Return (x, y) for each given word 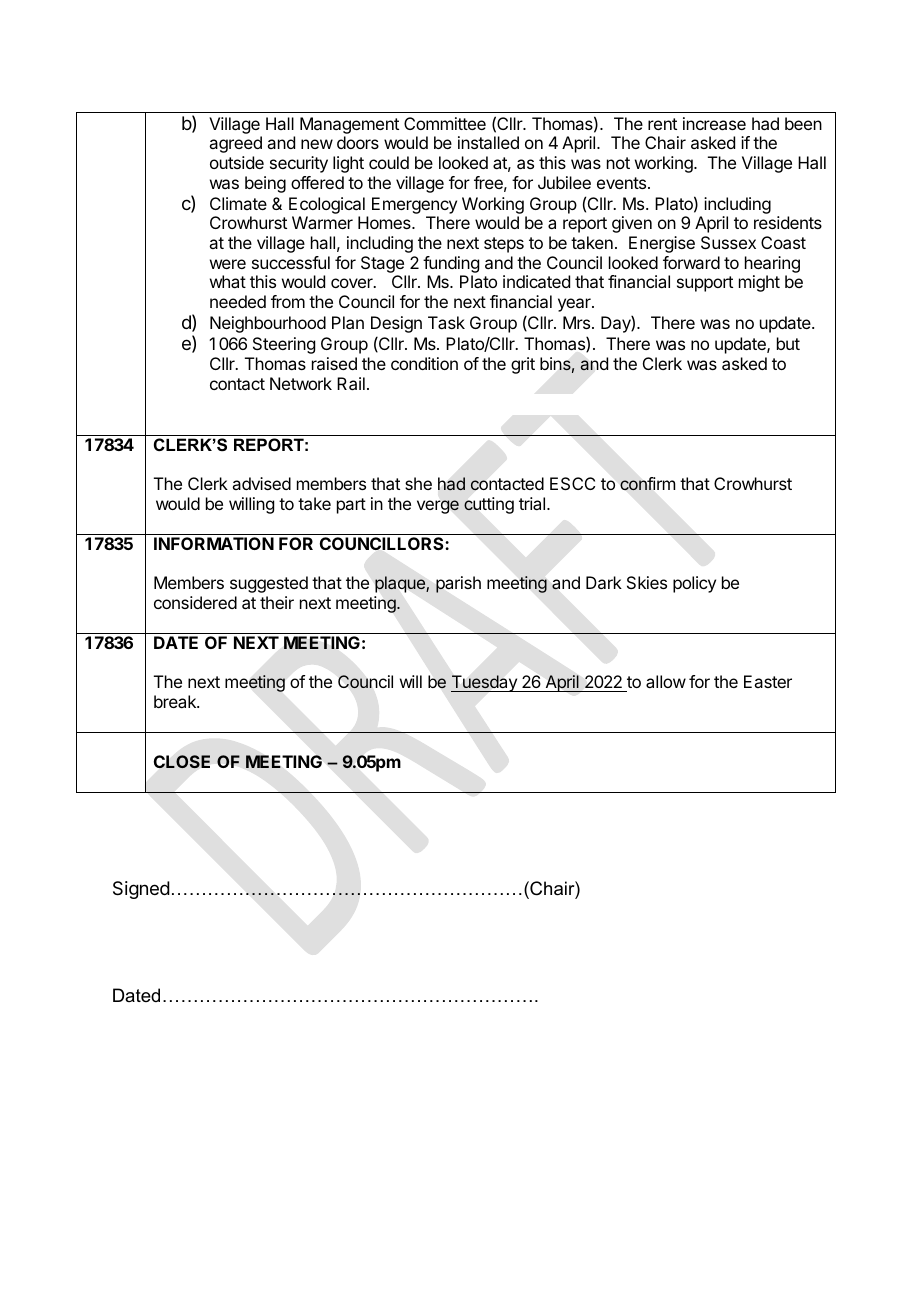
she (418, 483)
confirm (647, 484)
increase (714, 123)
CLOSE (182, 761)
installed (488, 142)
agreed (235, 144)
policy (694, 584)
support (705, 284)
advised (261, 483)
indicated (536, 281)
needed (238, 301)
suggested (269, 584)
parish (458, 584)
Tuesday (485, 683)
